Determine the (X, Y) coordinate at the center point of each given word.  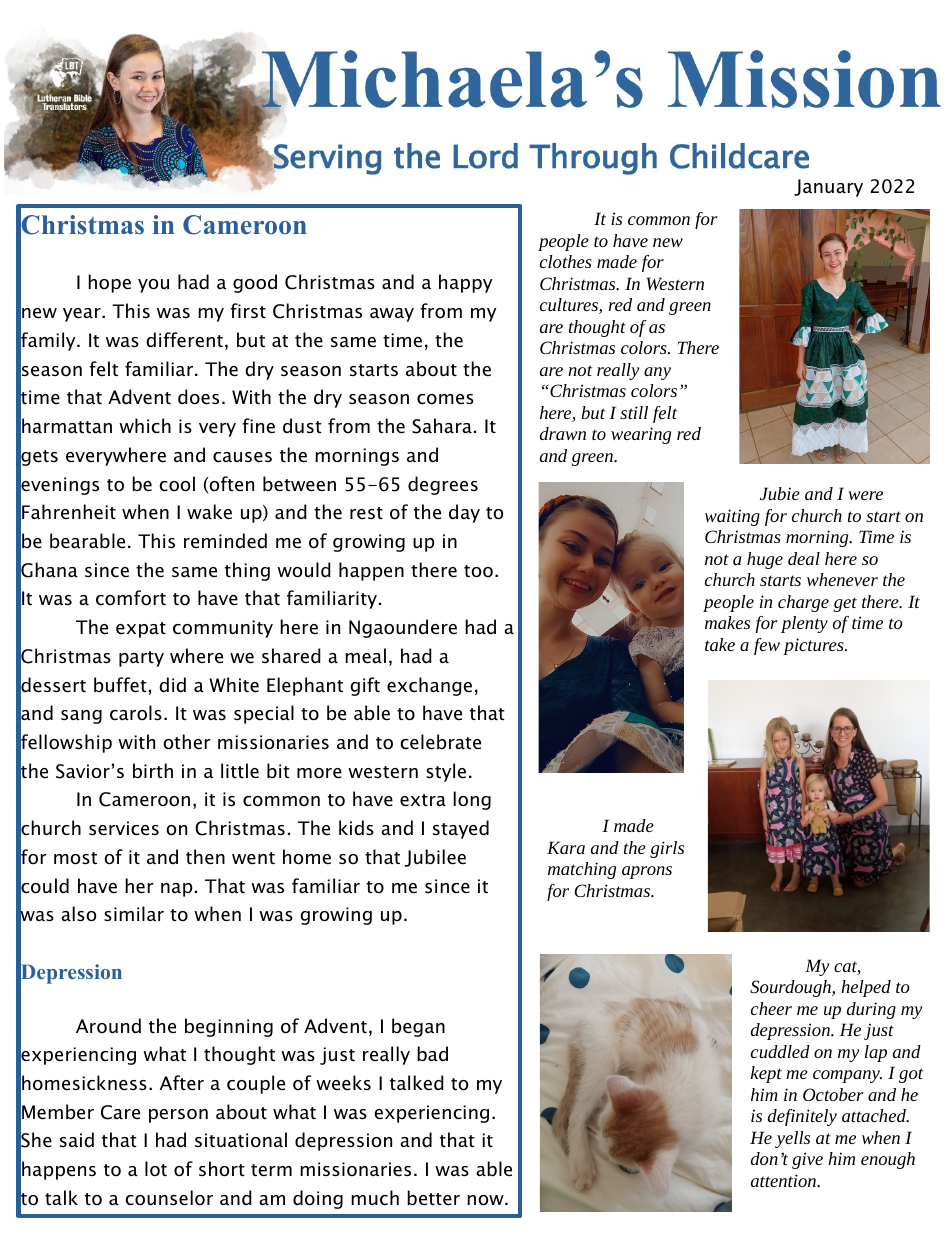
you (153, 286)
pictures (814, 646)
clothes (566, 261)
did (172, 685)
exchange (429, 686)
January (828, 188)
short (222, 1169)
